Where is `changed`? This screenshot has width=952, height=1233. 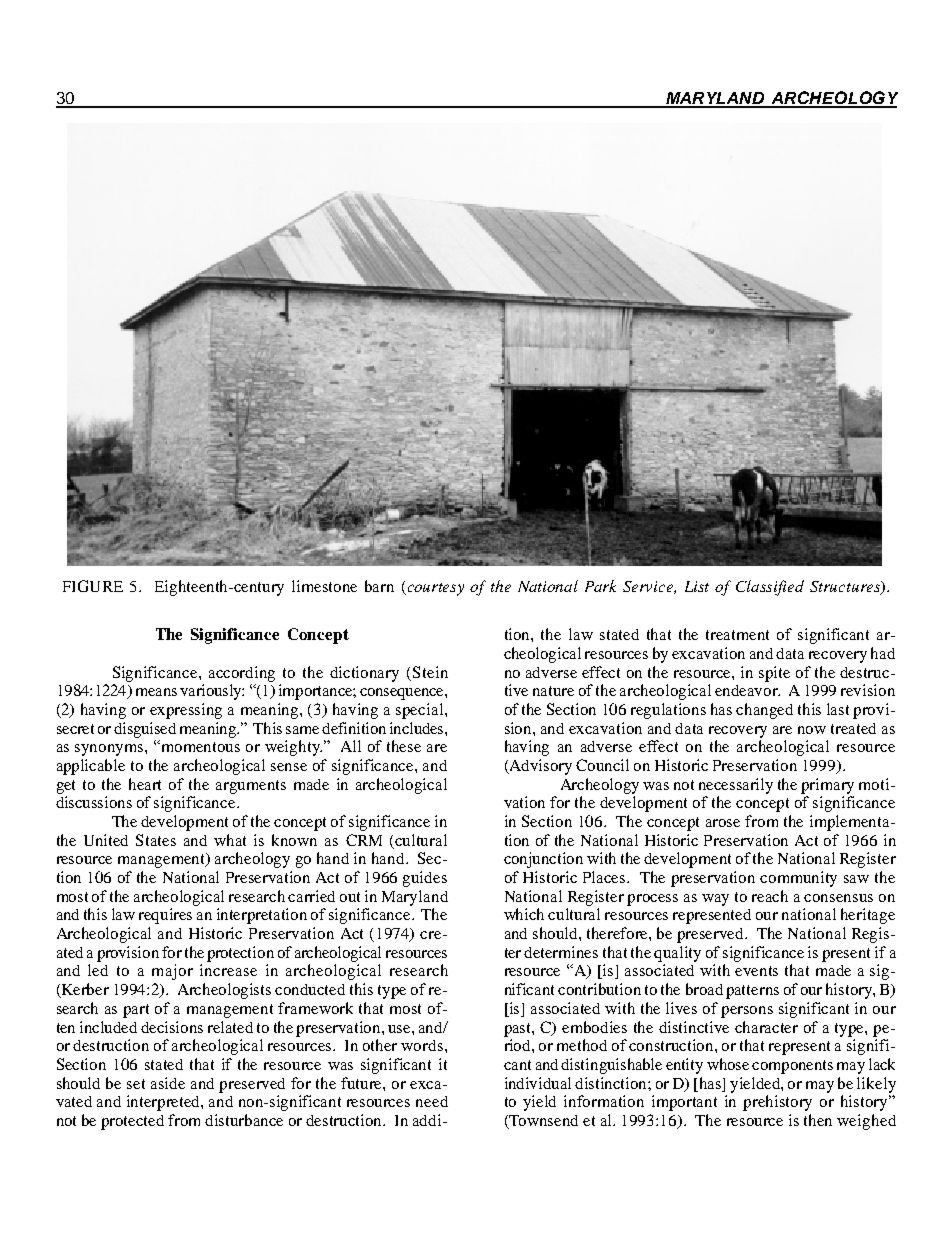 changed is located at coordinates (764, 711).
